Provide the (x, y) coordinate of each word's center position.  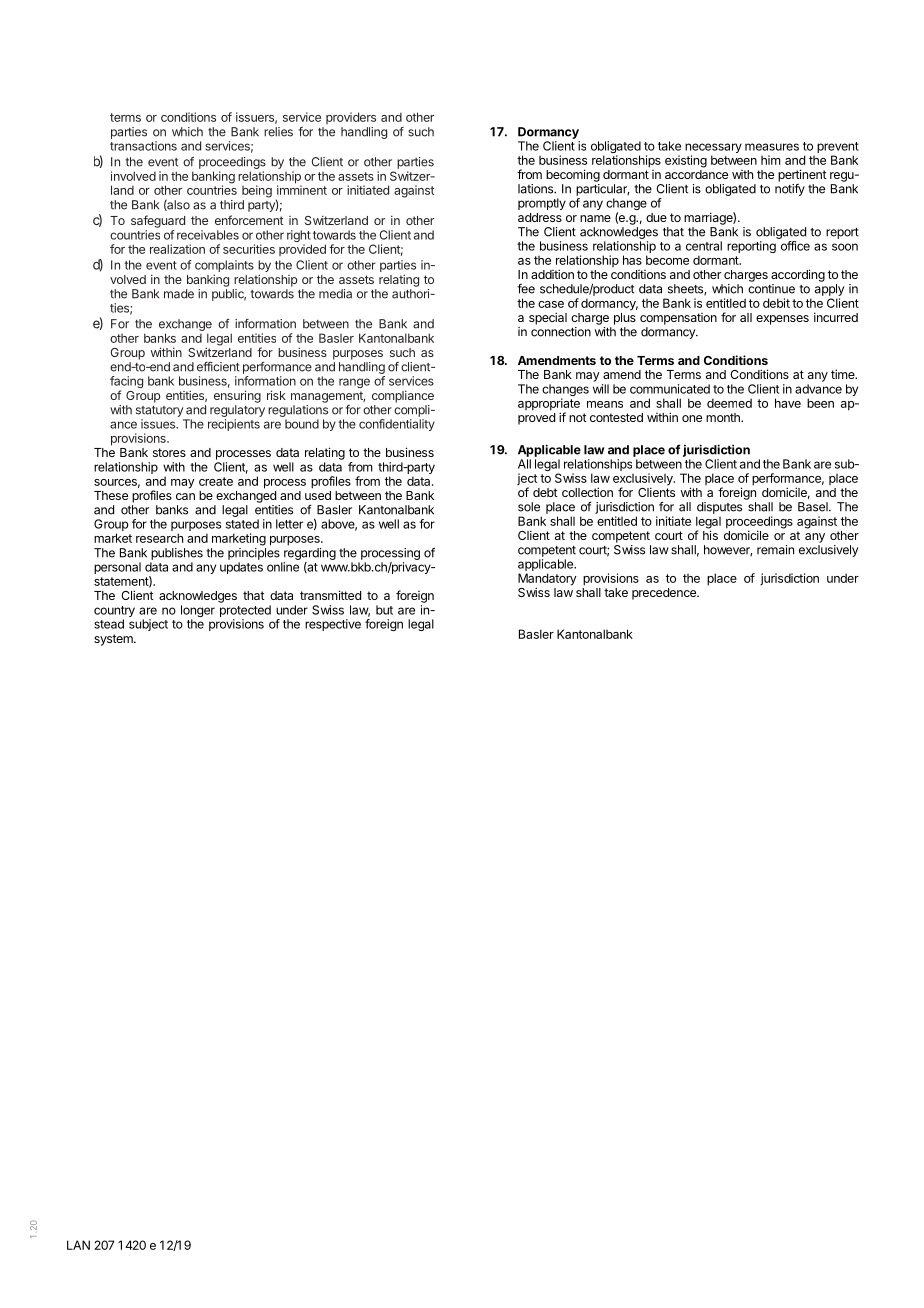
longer (198, 612)
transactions (143, 146)
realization (177, 249)
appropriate (549, 405)
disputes (719, 508)
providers (351, 118)
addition (552, 274)
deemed (729, 403)
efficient (218, 366)
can (185, 496)
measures (772, 147)
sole (529, 507)
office (795, 246)
